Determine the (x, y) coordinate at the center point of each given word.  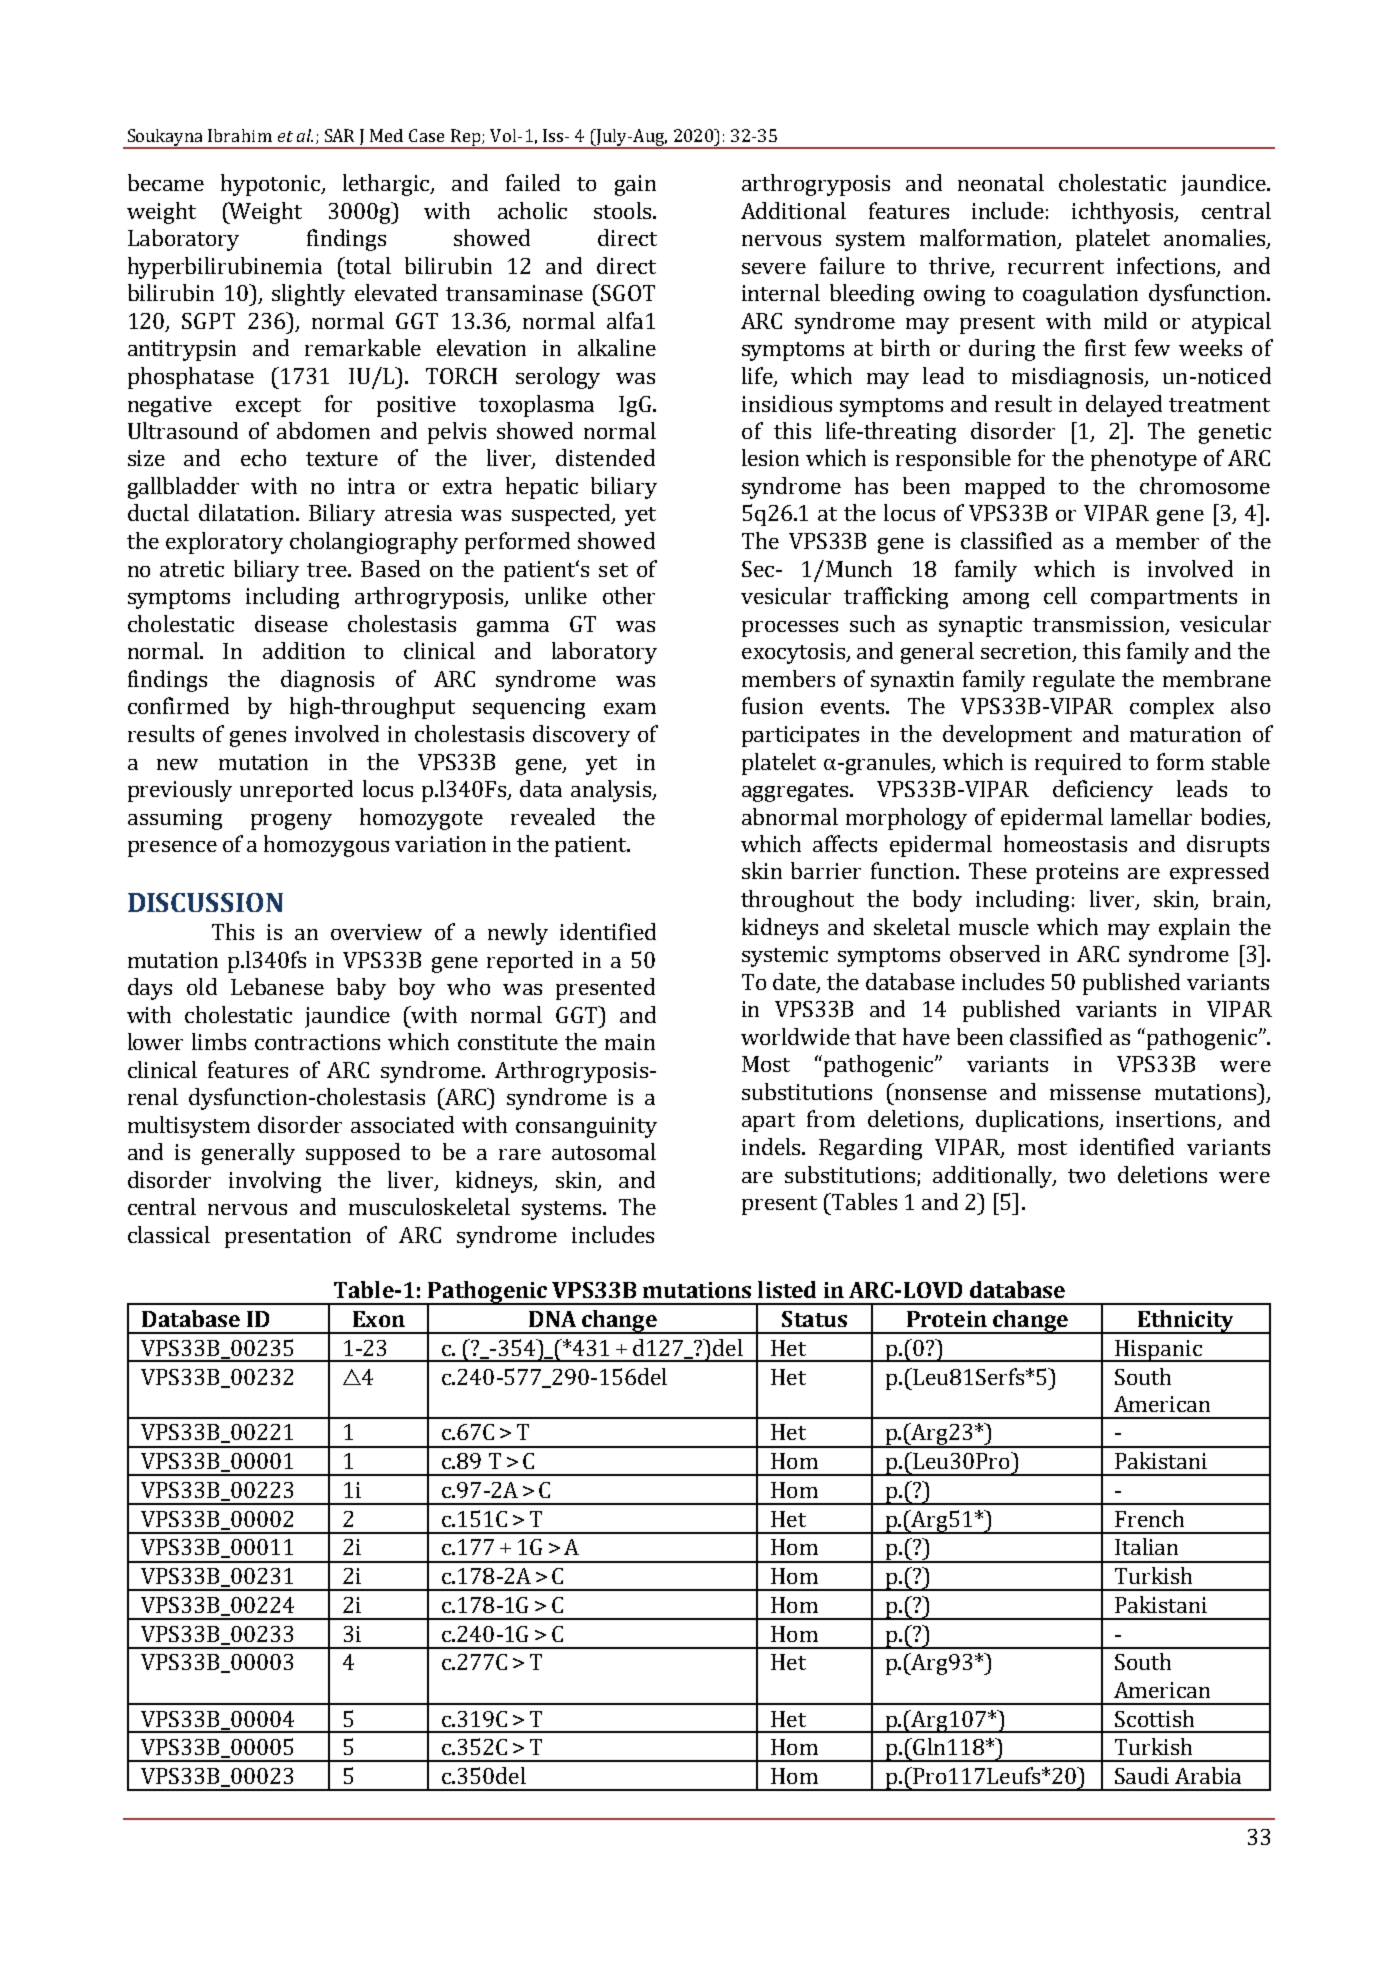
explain (1194, 929)
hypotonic (272, 185)
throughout (797, 901)
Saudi (1142, 1775)
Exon (379, 1319)
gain (635, 185)
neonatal (1001, 182)
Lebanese (277, 986)
